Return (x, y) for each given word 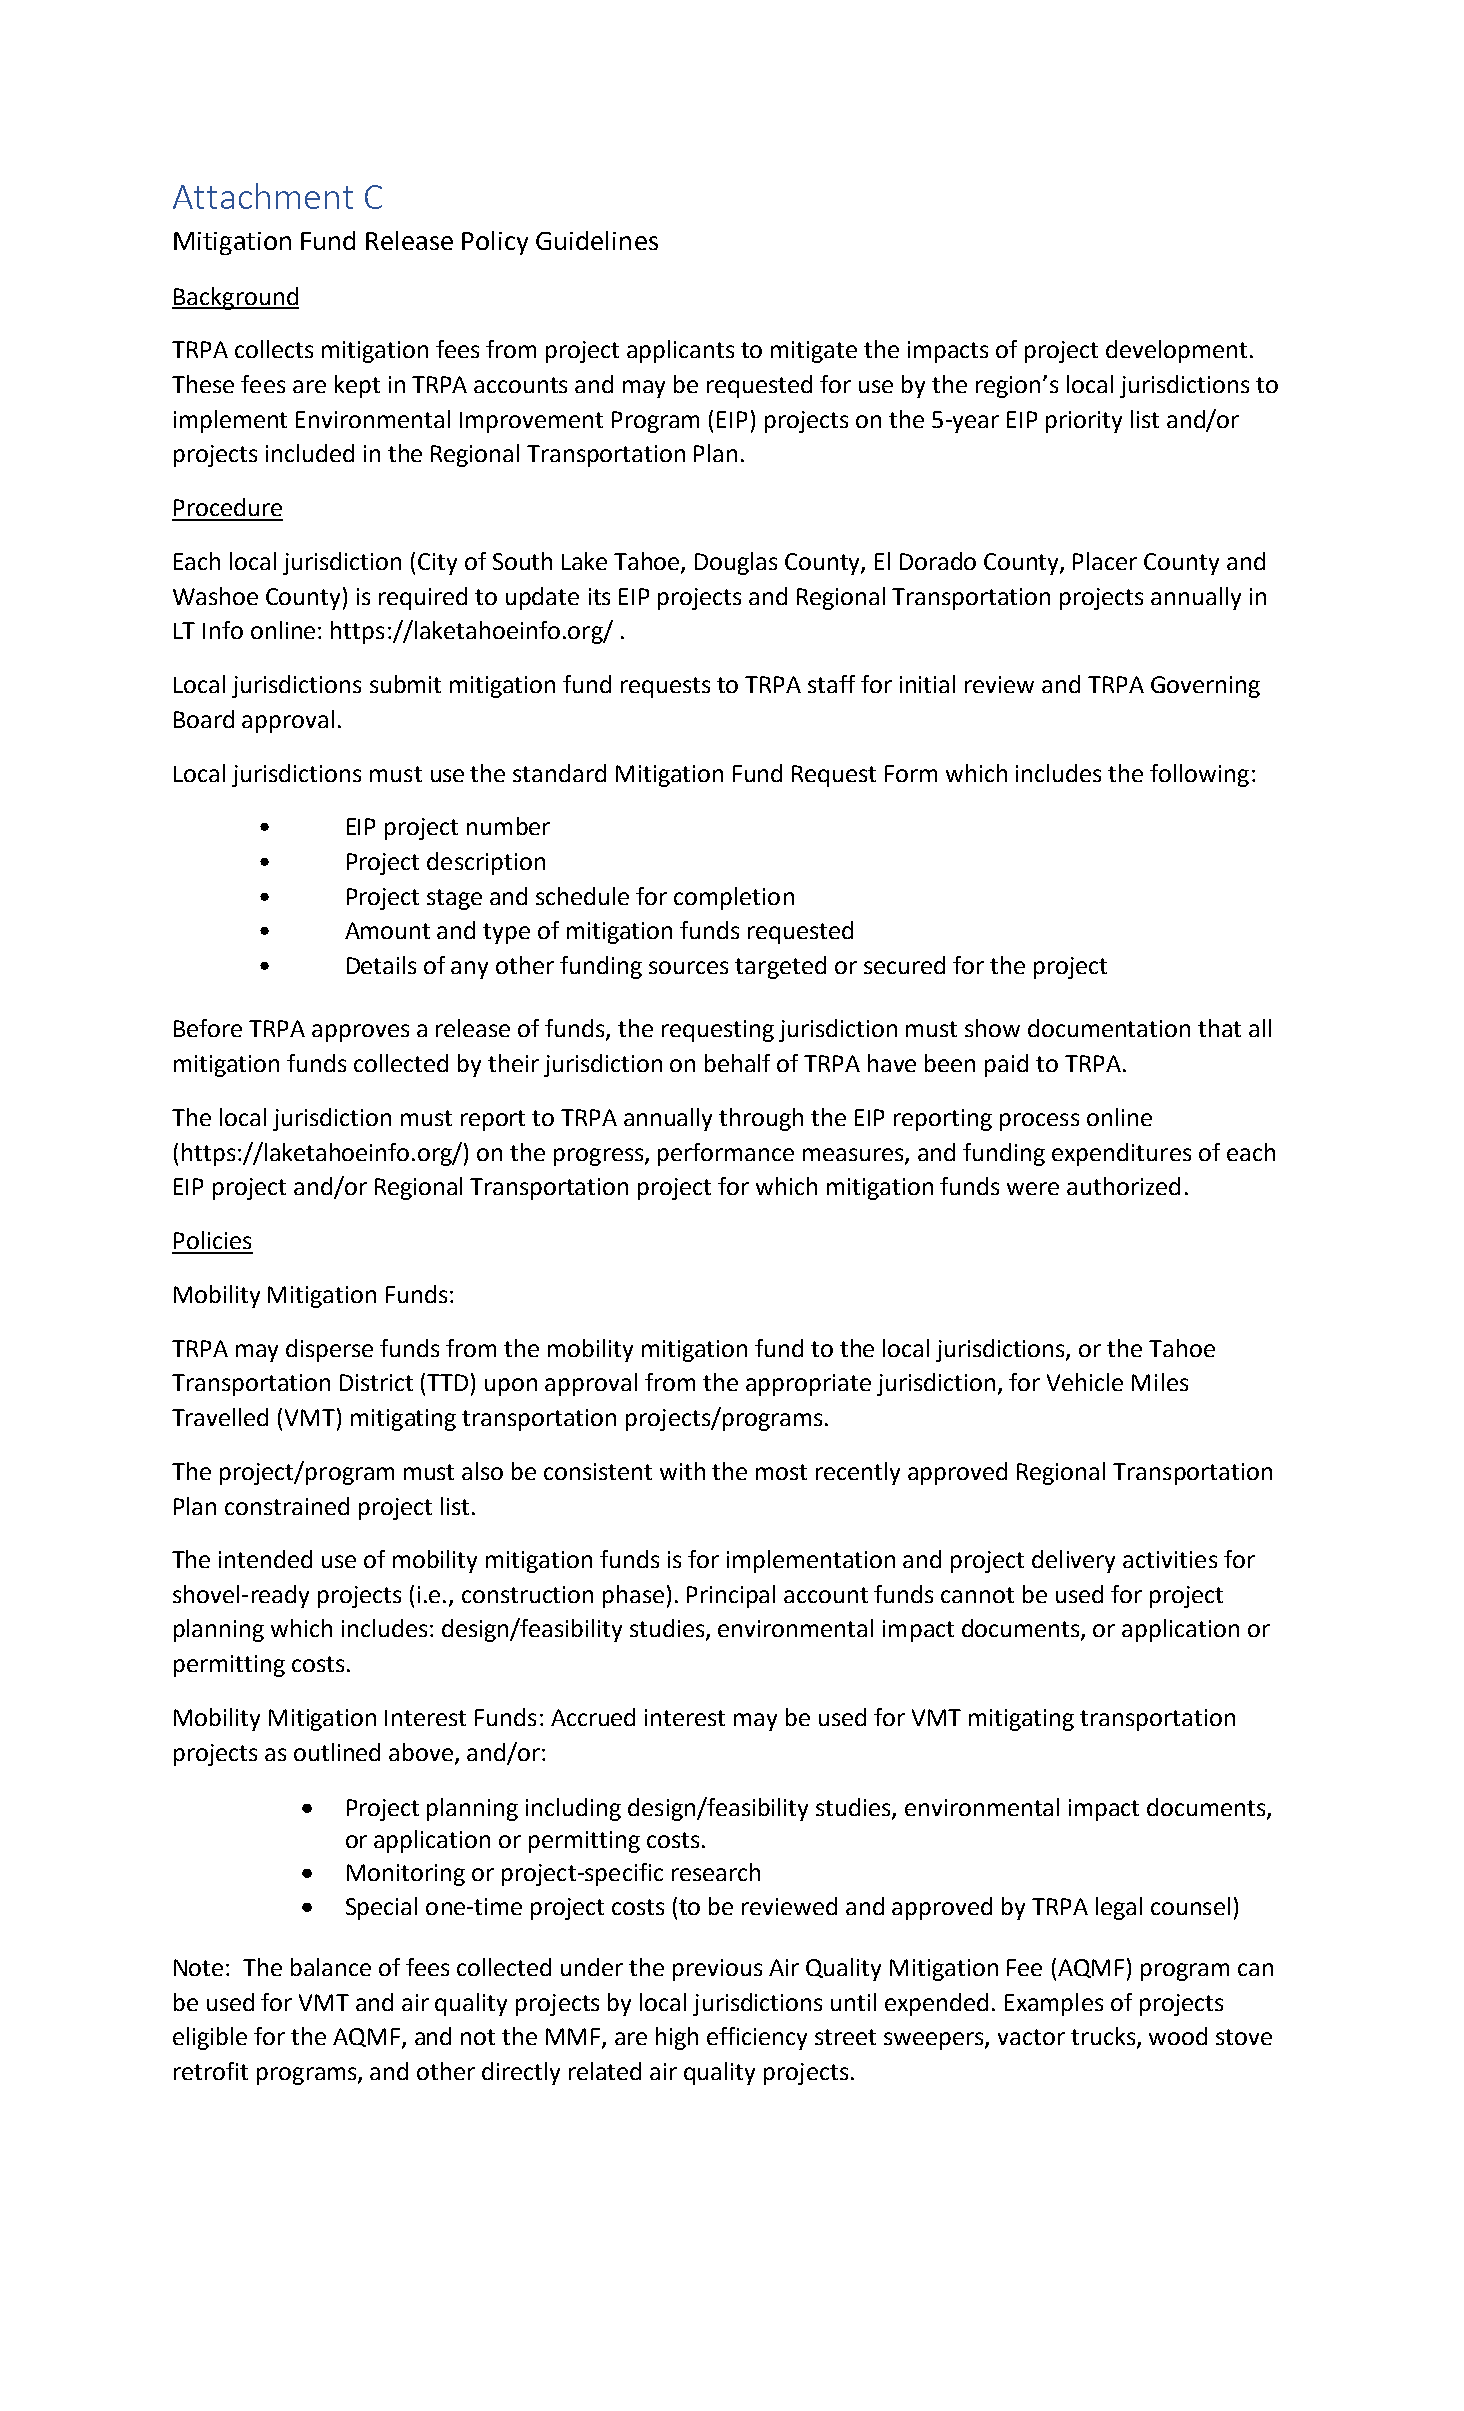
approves (360, 1033)
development (1176, 351)
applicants (680, 351)
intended (265, 1559)
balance (331, 1967)
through (761, 1119)
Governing (1205, 687)
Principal (731, 1596)
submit (405, 684)
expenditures (1121, 1154)
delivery (1073, 1561)
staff (831, 684)
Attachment (263, 196)
